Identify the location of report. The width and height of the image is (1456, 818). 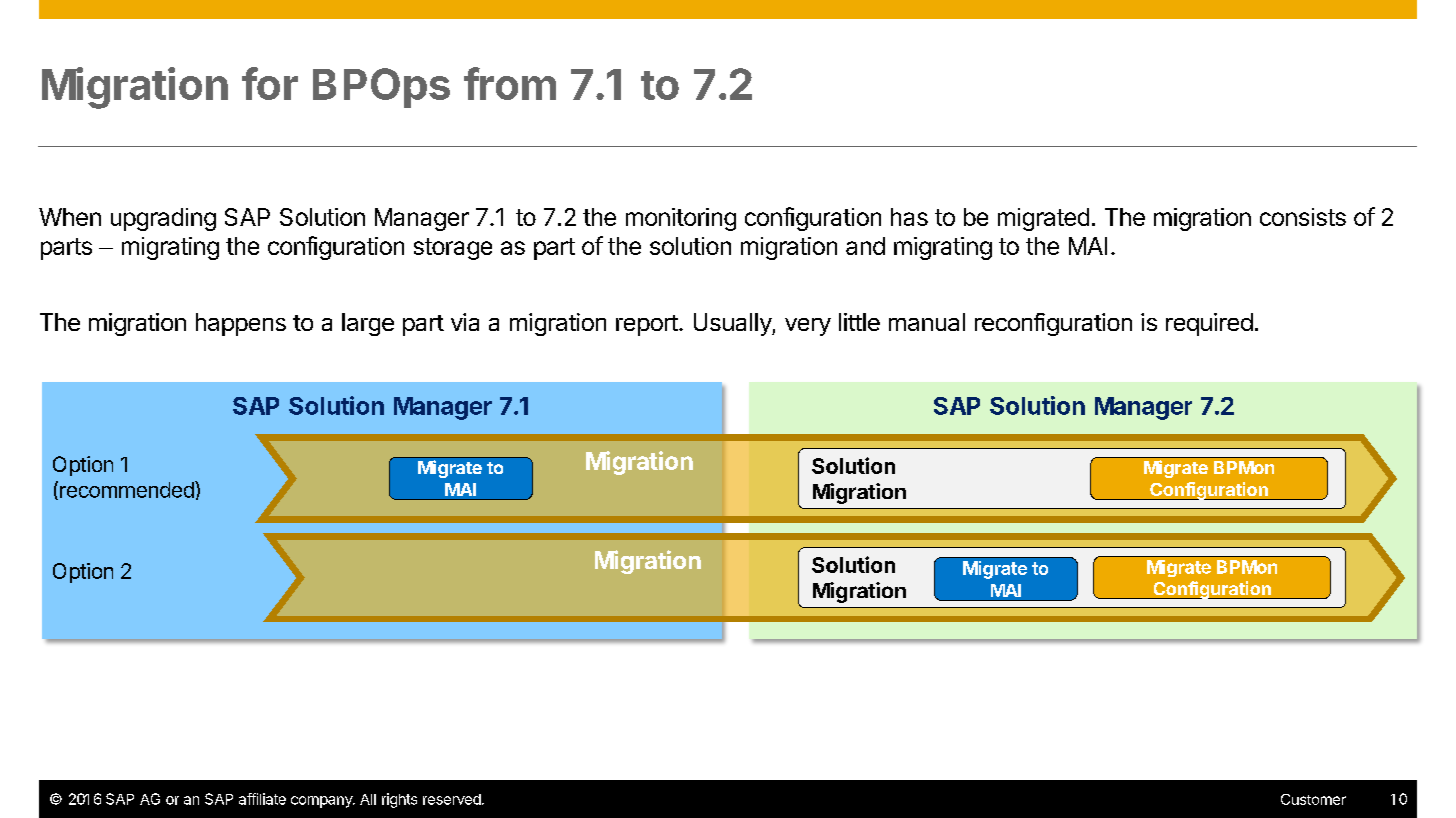
(648, 325).
